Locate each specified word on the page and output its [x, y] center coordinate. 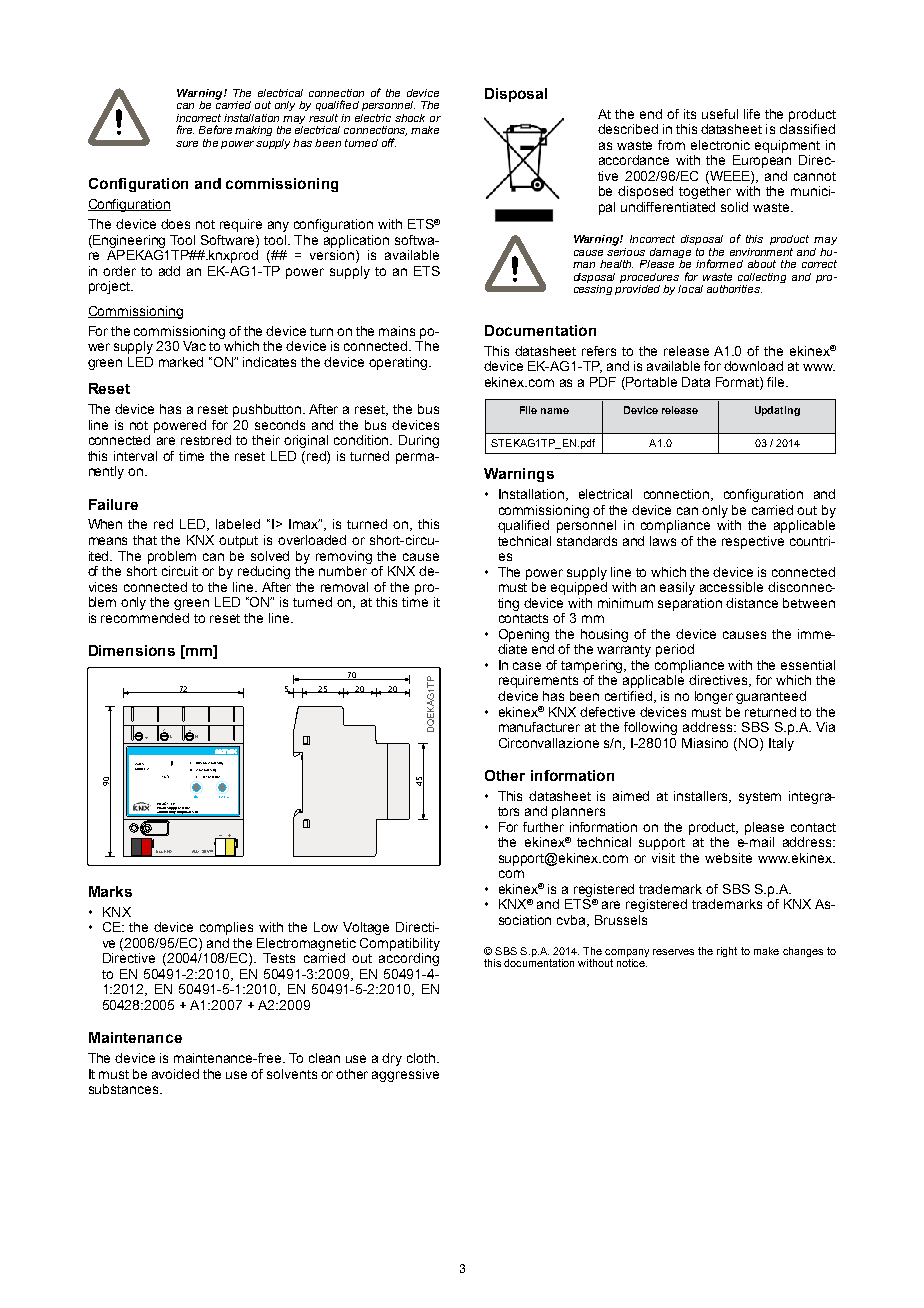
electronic [720, 145]
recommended [145, 618]
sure [187, 144]
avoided [175, 1074]
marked [181, 362]
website [728, 858]
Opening [524, 635]
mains [397, 331]
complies [226, 928]
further [543, 827]
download [753, 366]
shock [410, 118]
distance [752, 603]
